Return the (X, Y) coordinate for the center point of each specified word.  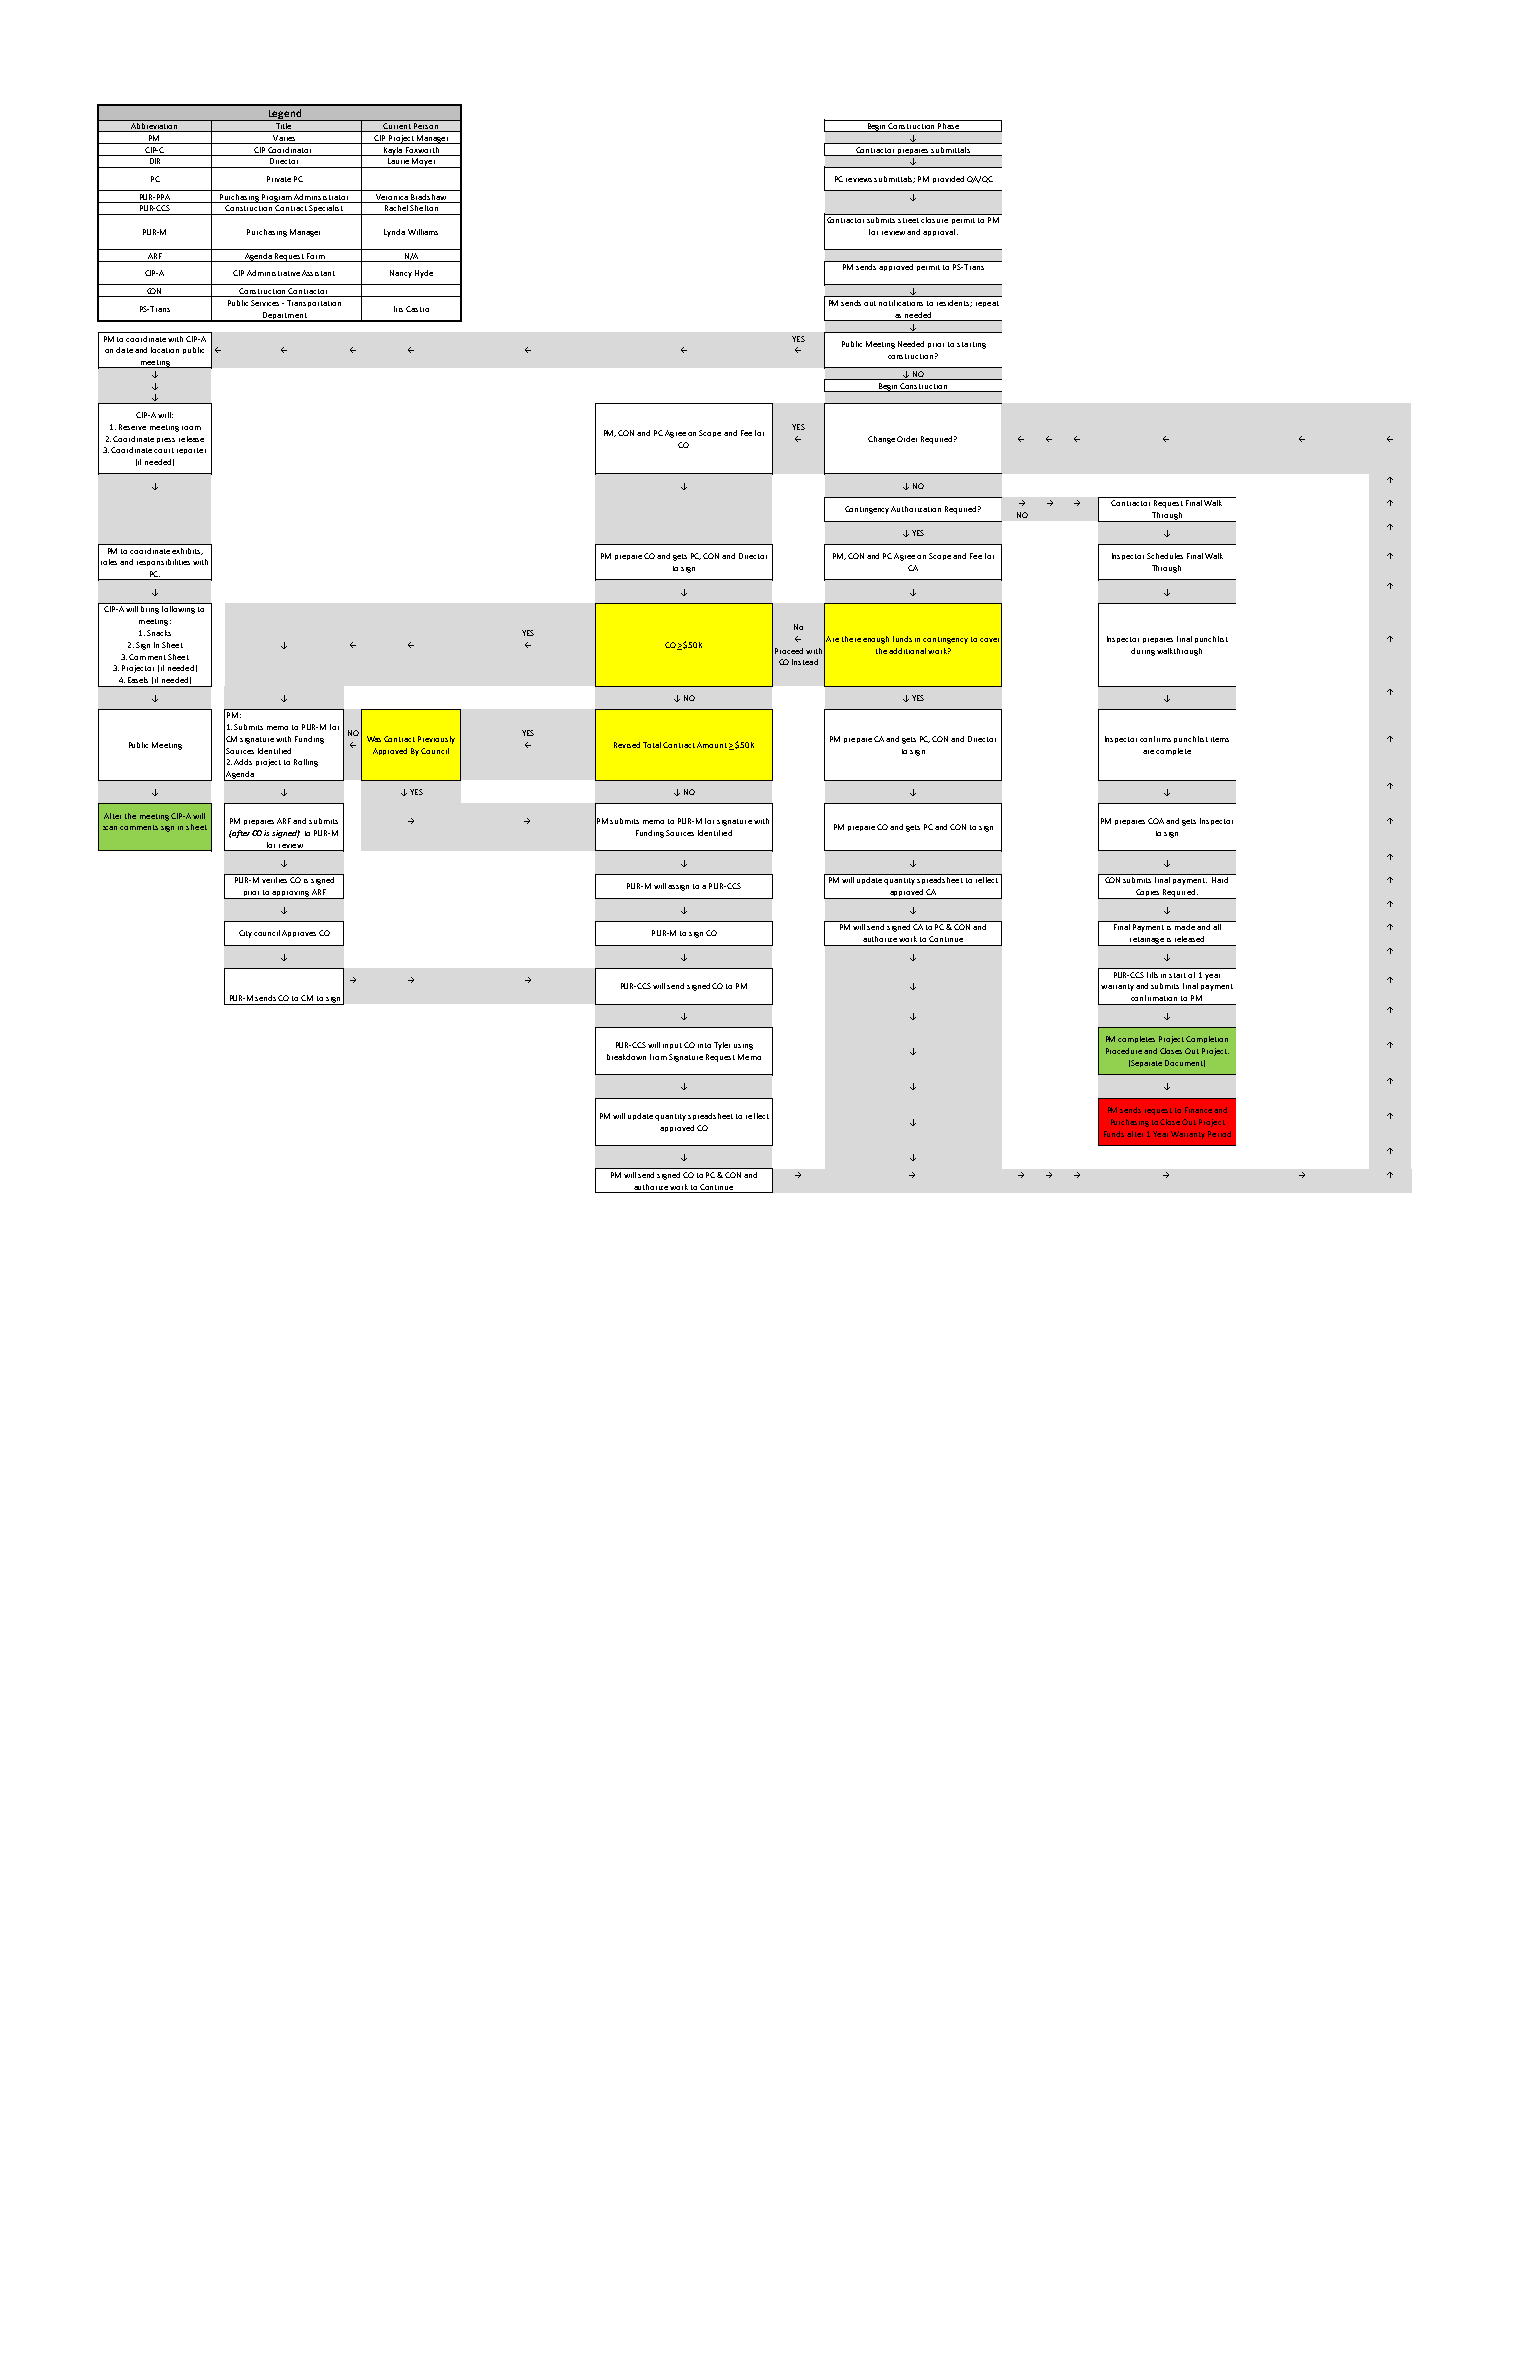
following (178, 610)
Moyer (424, 163)
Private (279, 179)
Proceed (789, 651)
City (245, 934)
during (1143, 652)
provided (948, 179)
